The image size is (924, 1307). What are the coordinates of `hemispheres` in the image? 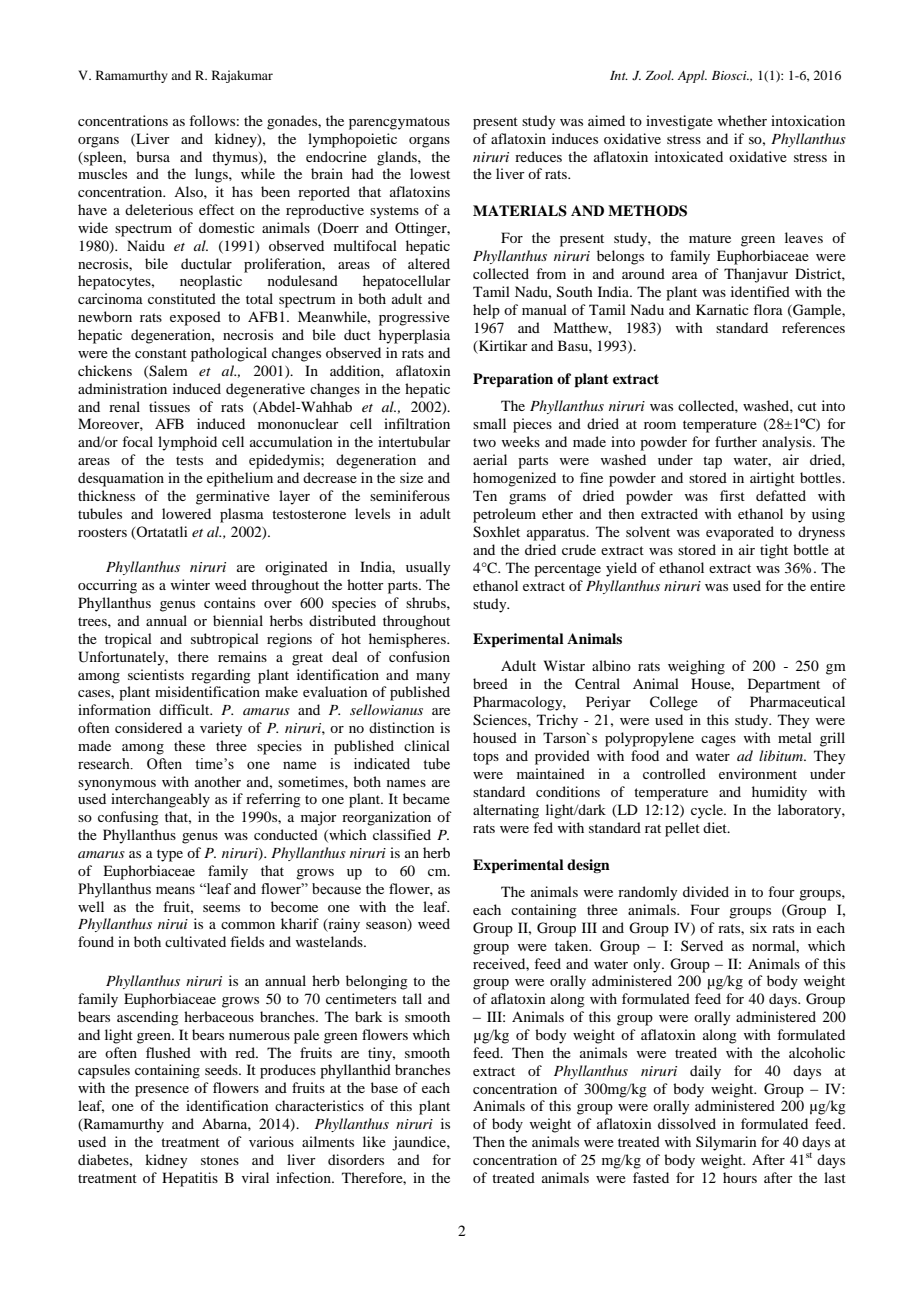 It's located at (408, 640).
